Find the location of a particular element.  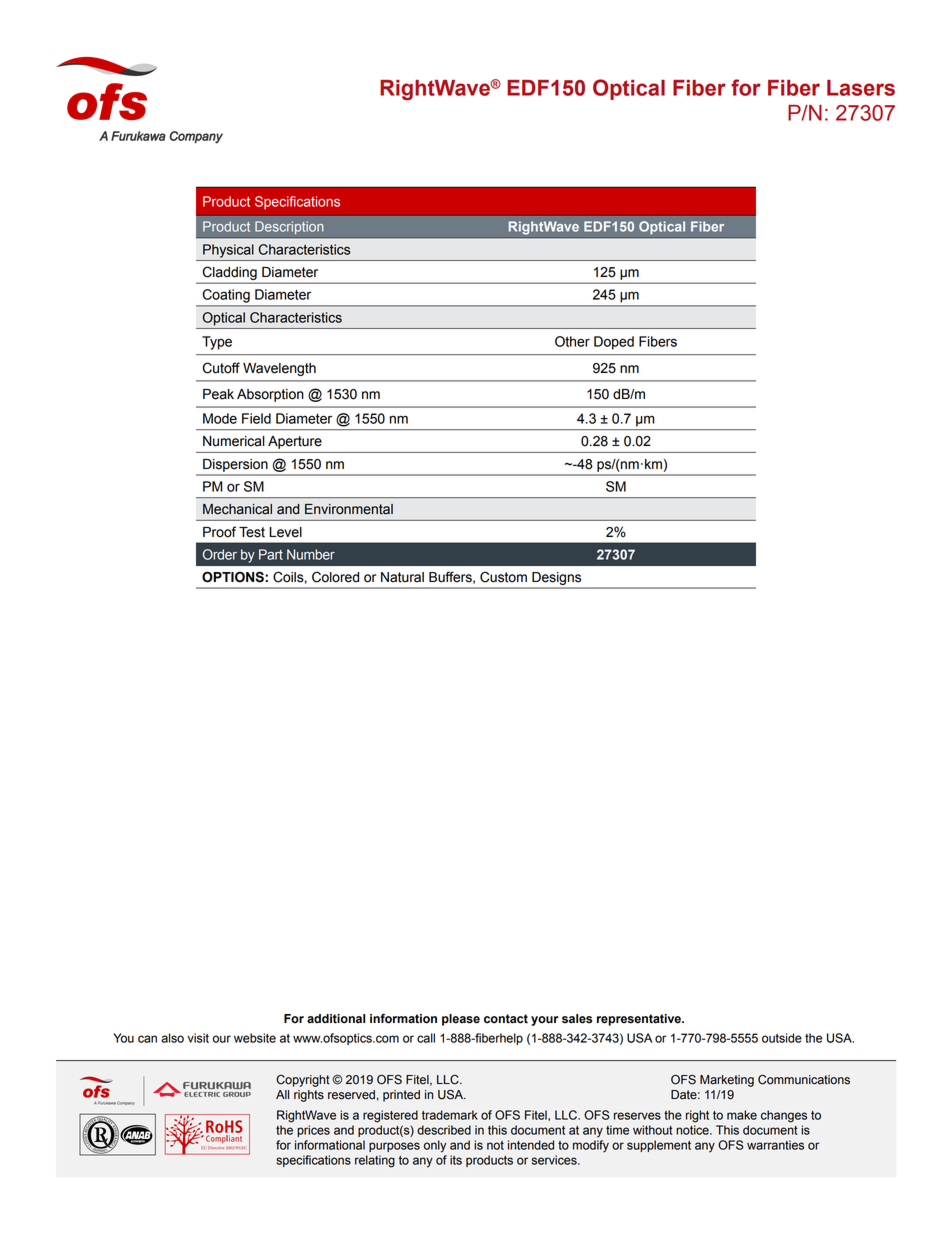

Lasers is located at coordinates (861, 88).
